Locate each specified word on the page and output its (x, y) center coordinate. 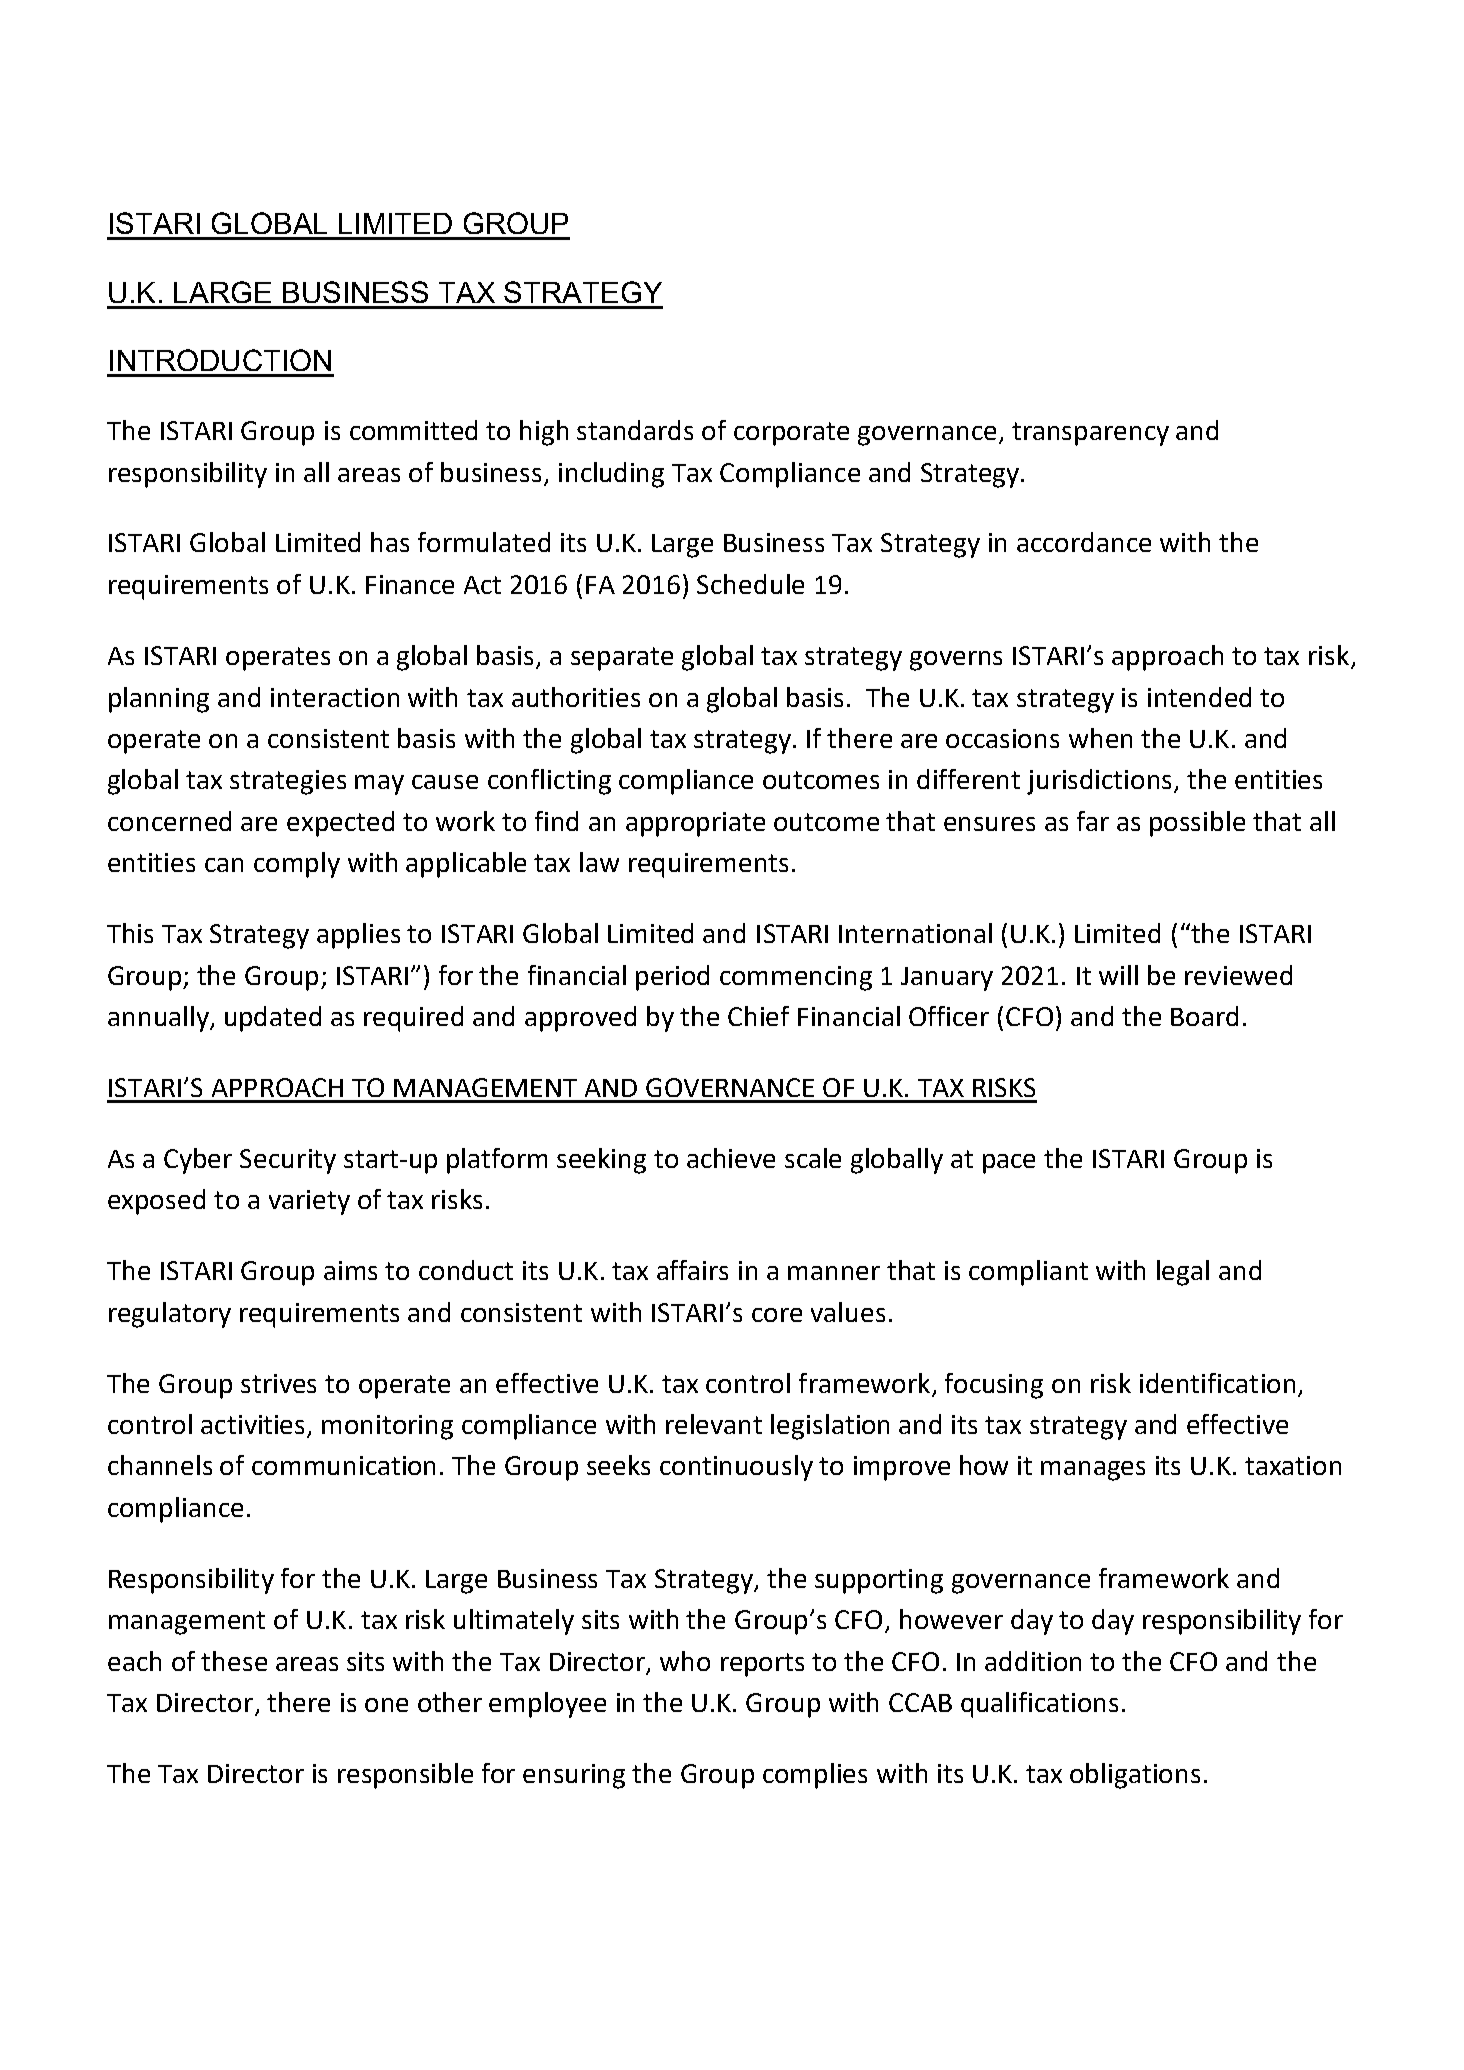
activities (254, 1426)
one (386, 1705)
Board (1204, 1016)
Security (288, 1161)
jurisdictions (1101, 782)
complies (815, 1776)
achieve (731, 1158)
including (611, 475)
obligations (1135, 1776)
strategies (288, 782)
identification (1217, 1383)
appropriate (695, 824)
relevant (714, 1424)
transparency (1090, 434)
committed (413, 430)
